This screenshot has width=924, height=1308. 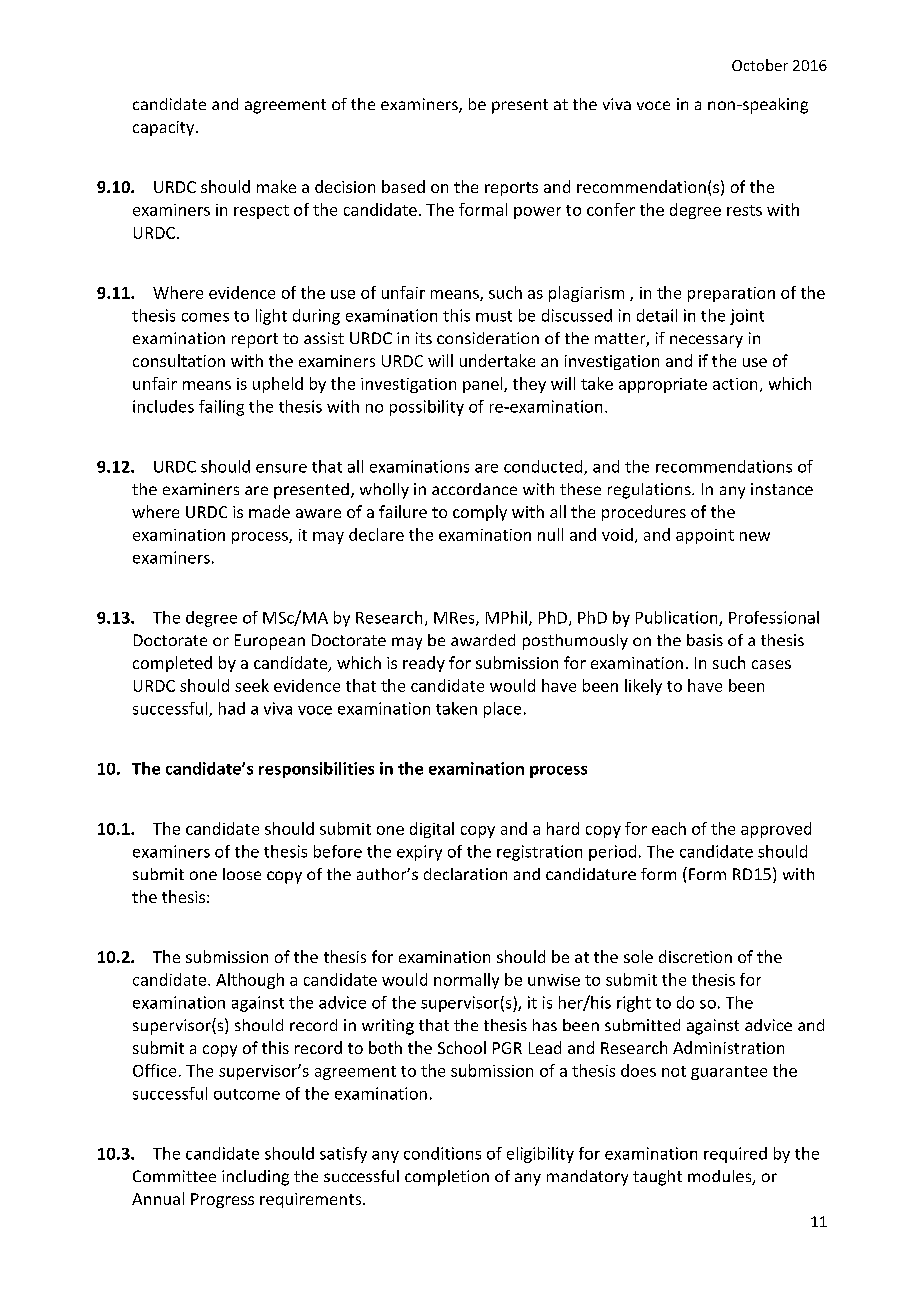 I want to click on including, so click(x=255, y=1178).
